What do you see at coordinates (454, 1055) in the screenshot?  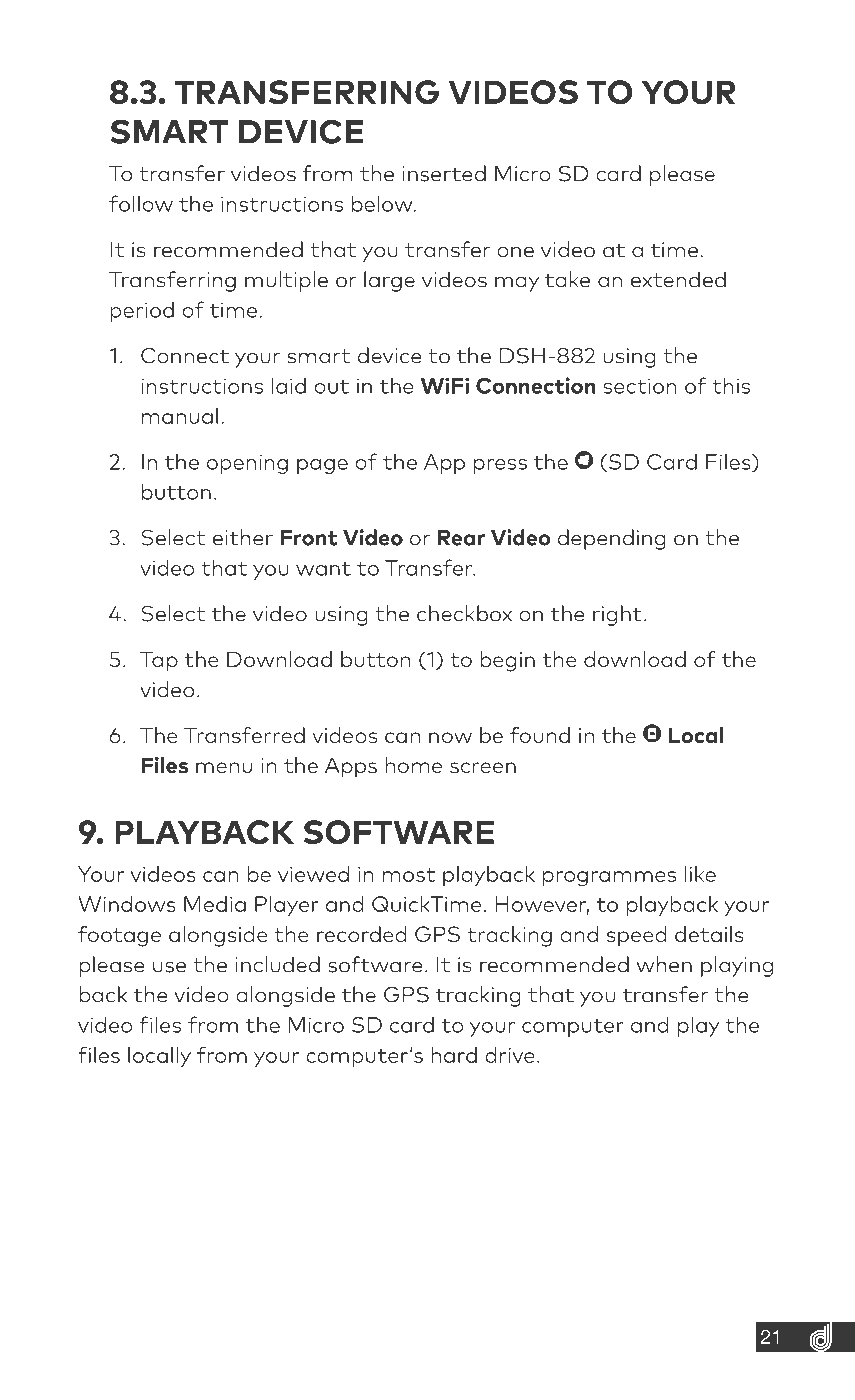 I see `hard` at bounding box center [454, 1055].
